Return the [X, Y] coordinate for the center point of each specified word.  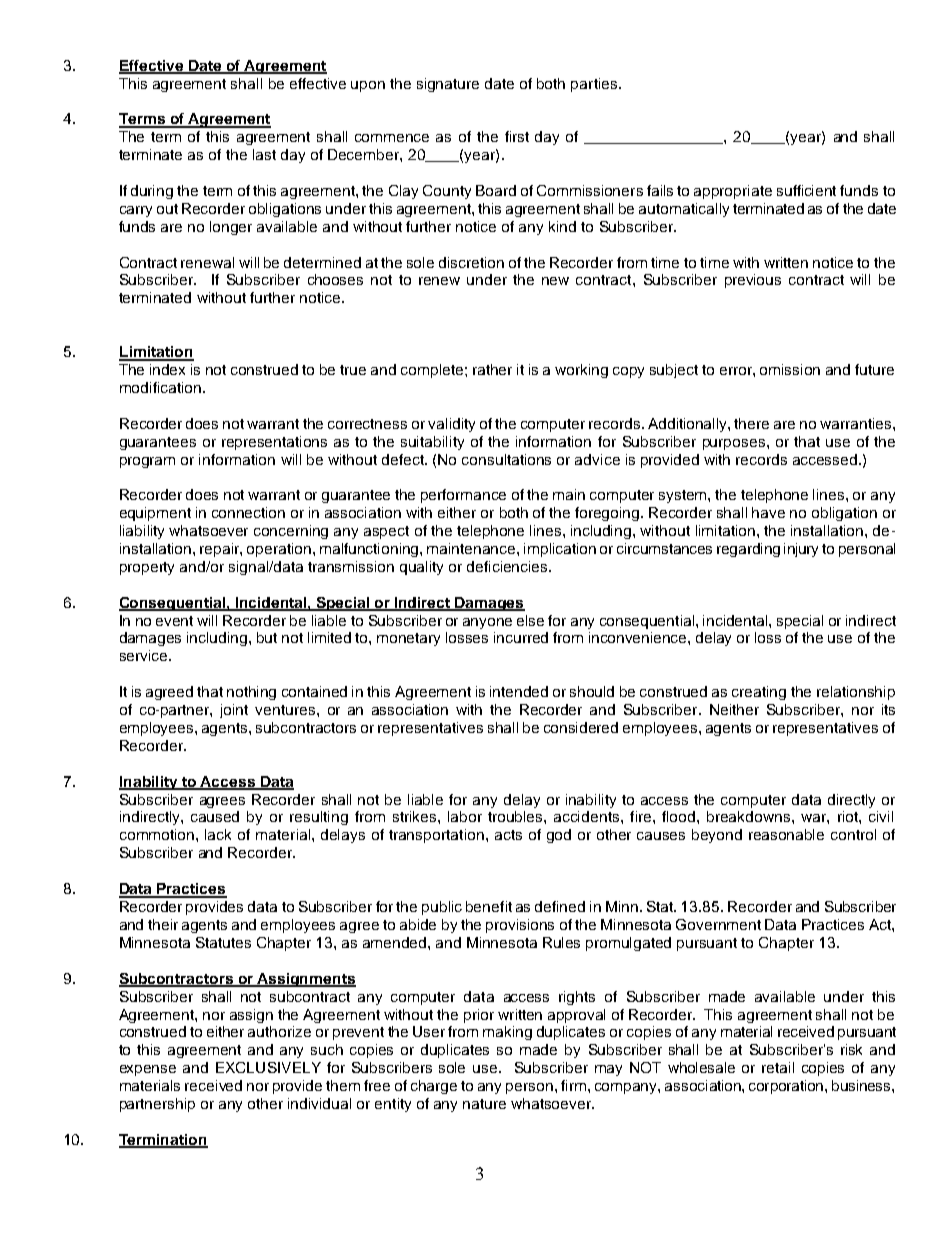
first [517, 136]
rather [492, 369]
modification [160, 387]
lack [218, 834]
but [267, 637]
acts [508, 835]
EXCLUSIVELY [268, 1067]
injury [801, 550]
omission [790, 369]
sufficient [806, 190]
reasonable [786, 834]
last [264, 154]
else [530, 620]
